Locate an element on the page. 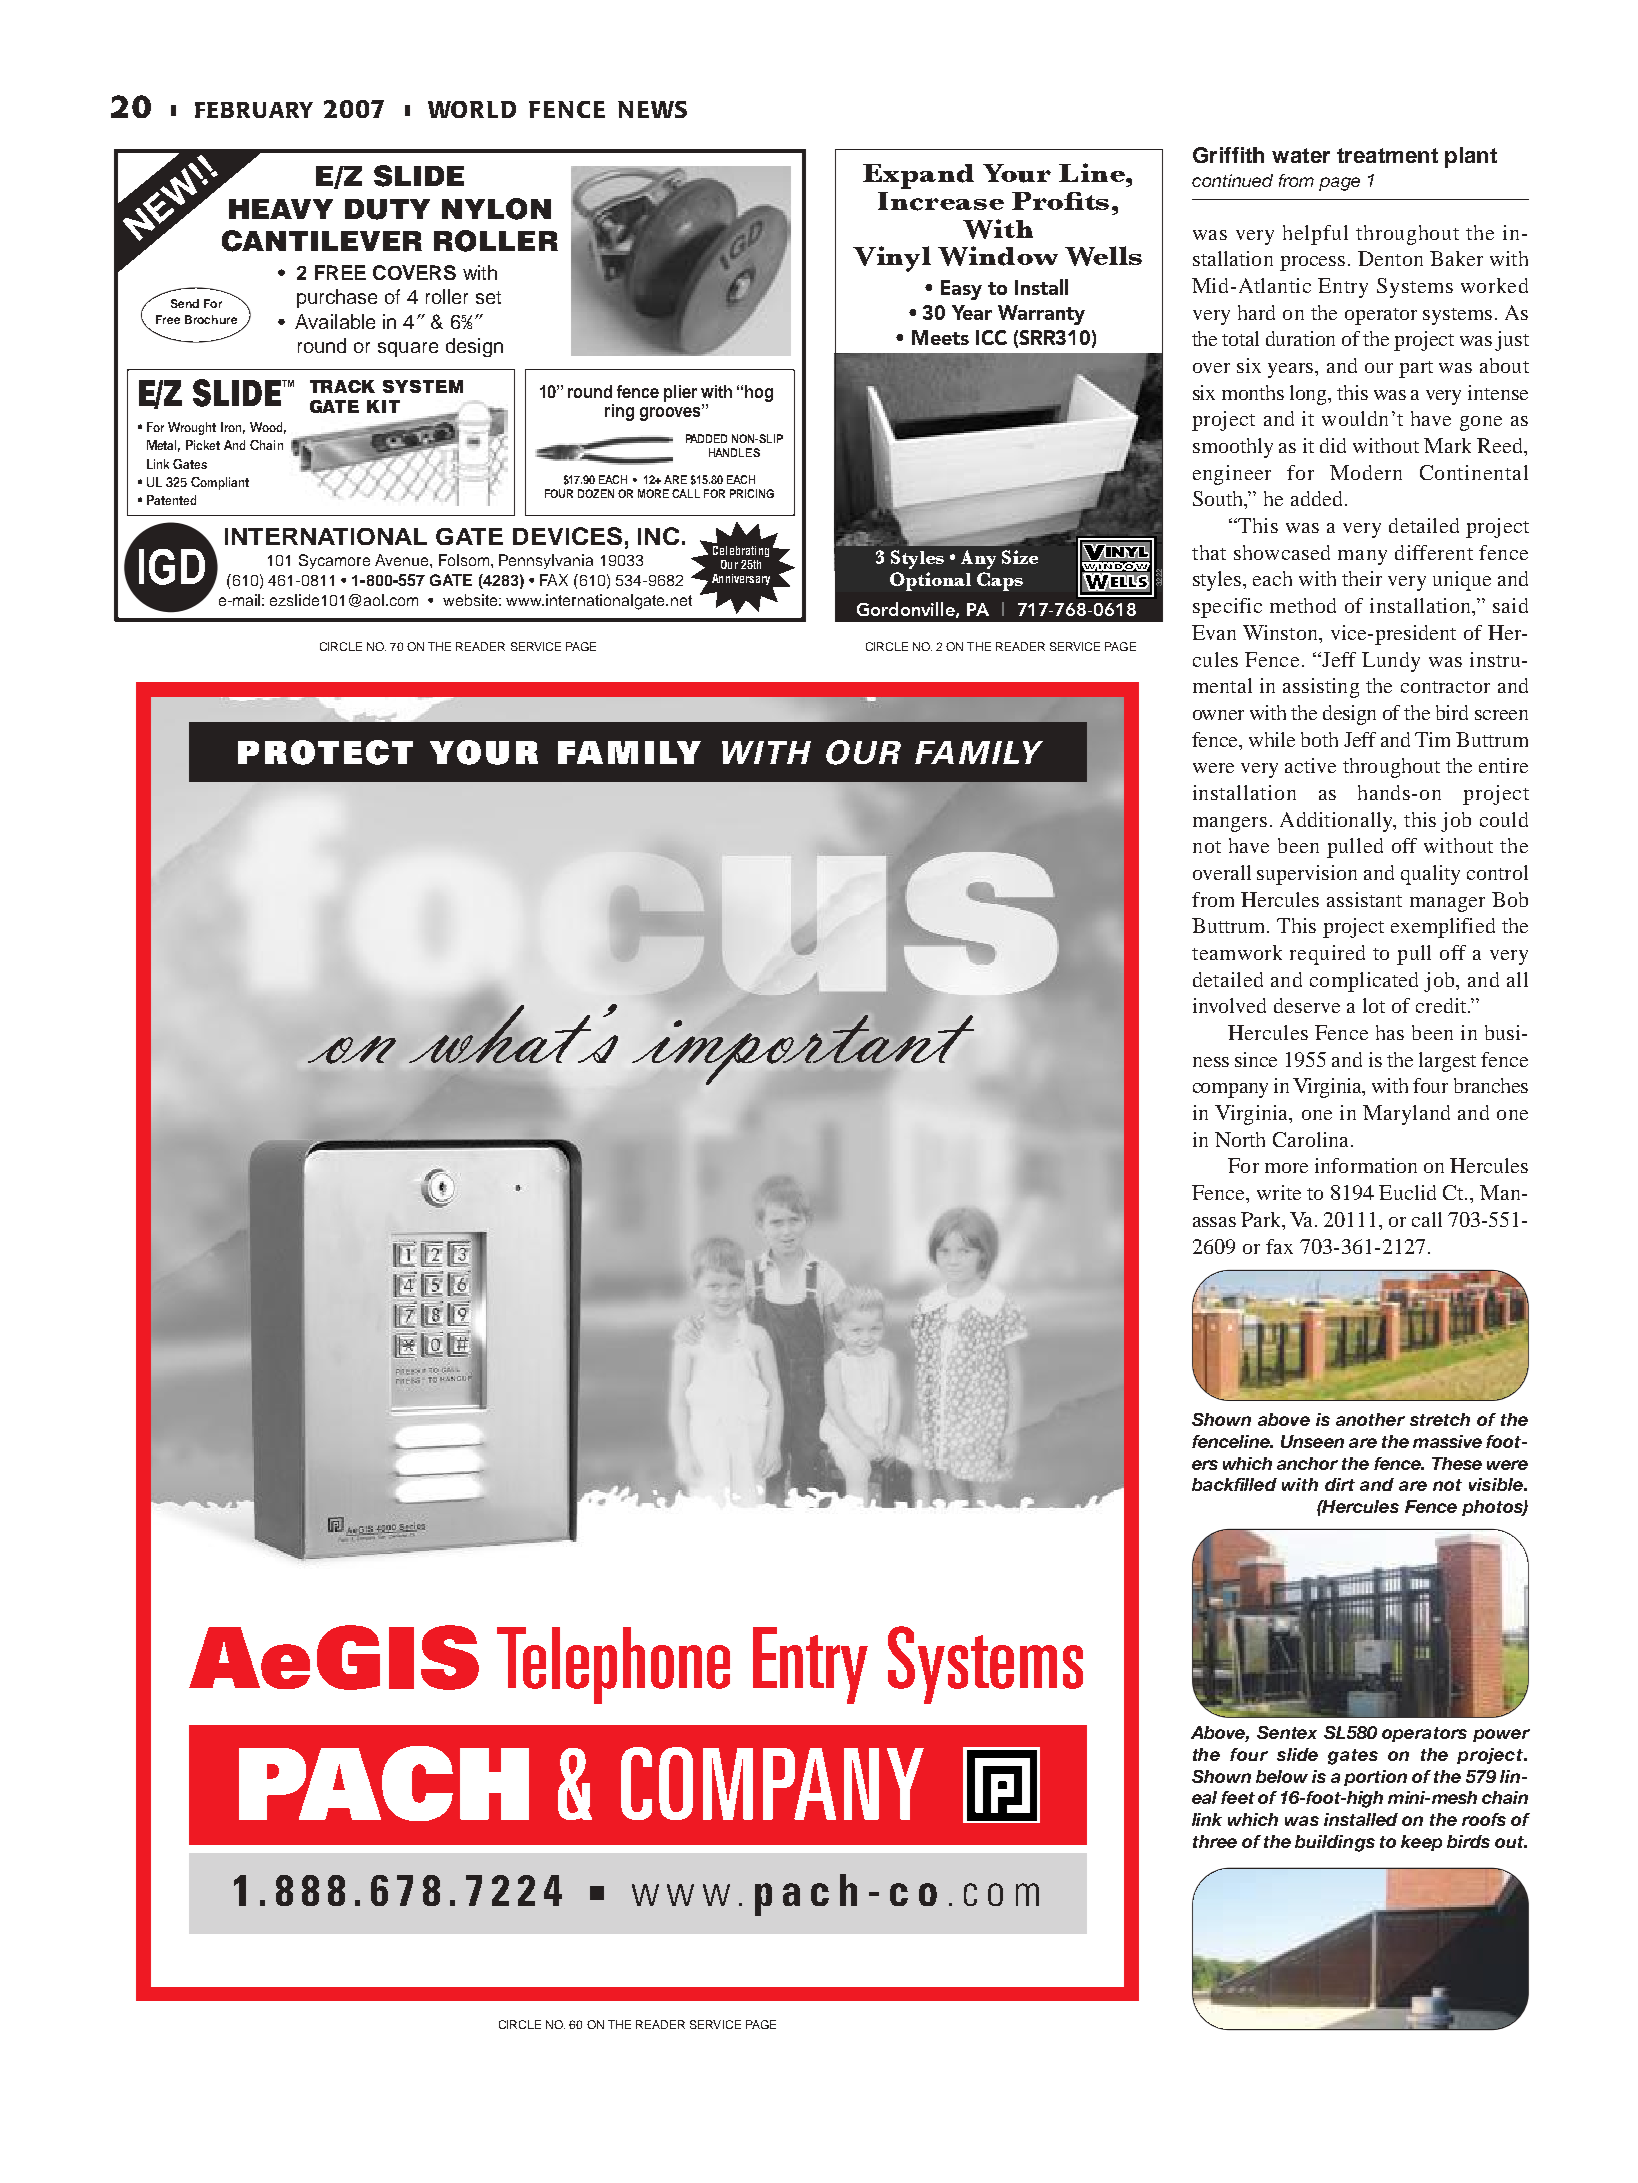  PROTECT is located at coordinates (325, 752).
